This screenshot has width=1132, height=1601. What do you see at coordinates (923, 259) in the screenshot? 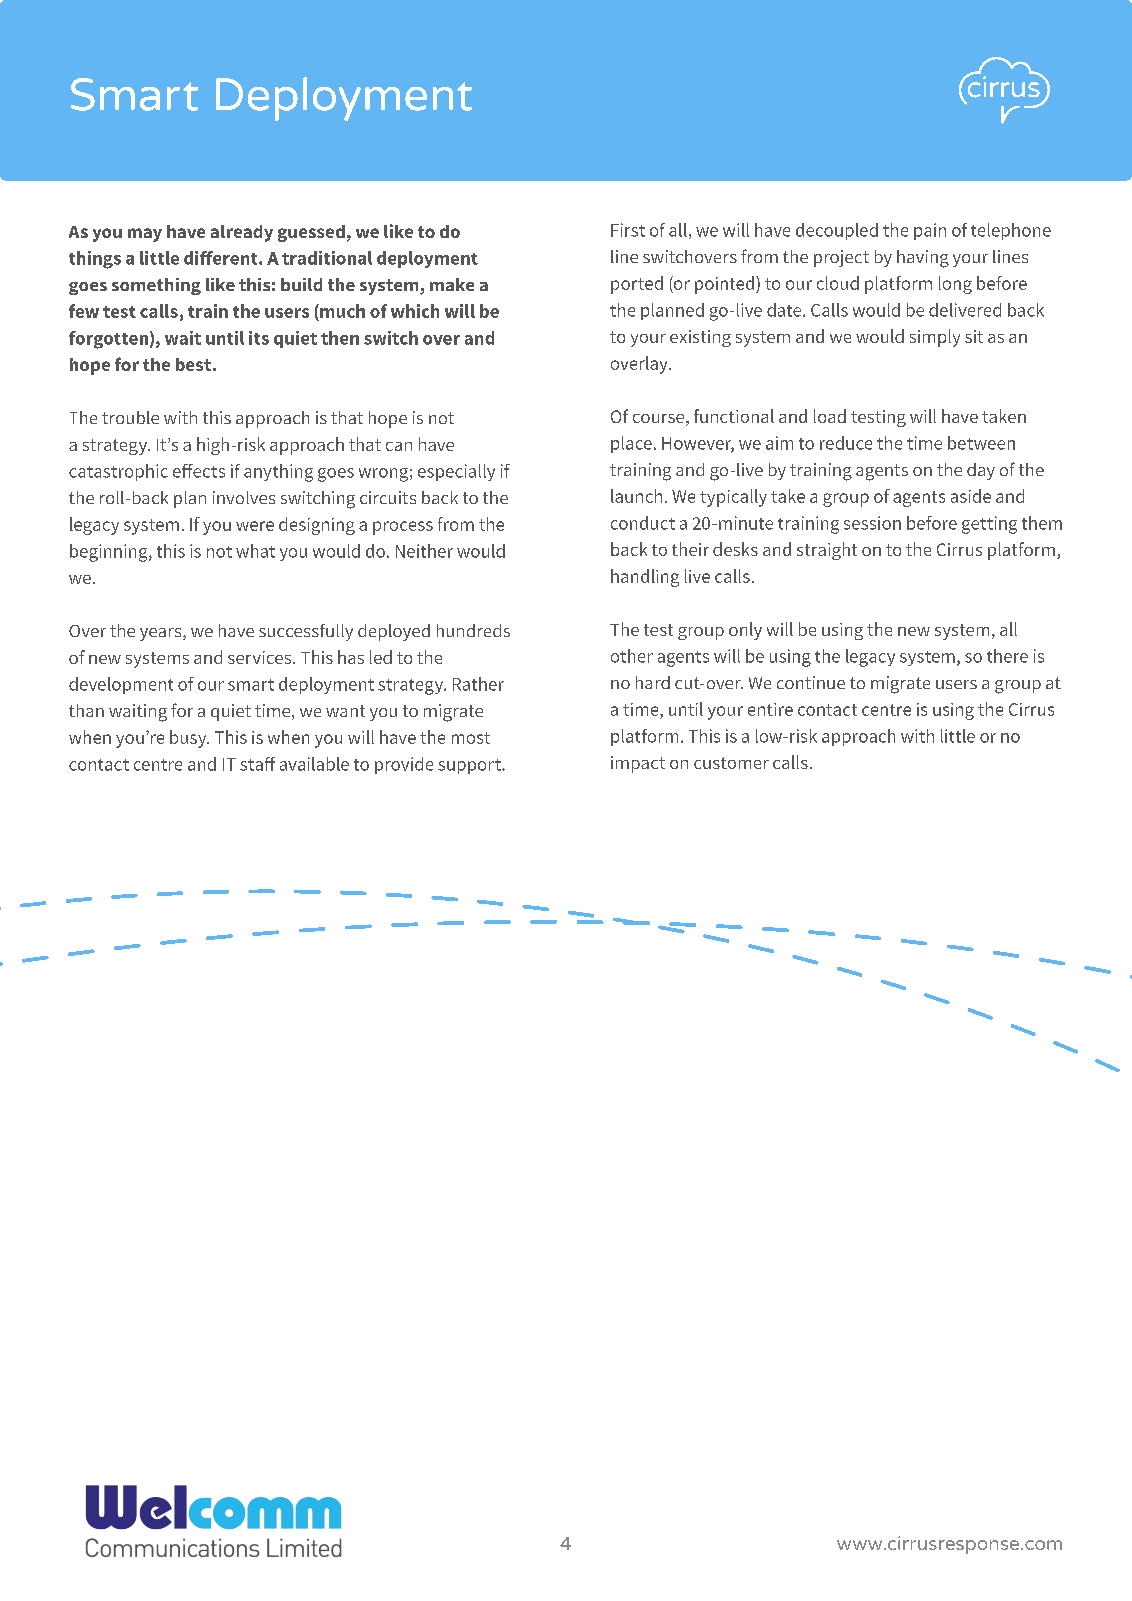
I see `having` at bounding box center [923, 259].
